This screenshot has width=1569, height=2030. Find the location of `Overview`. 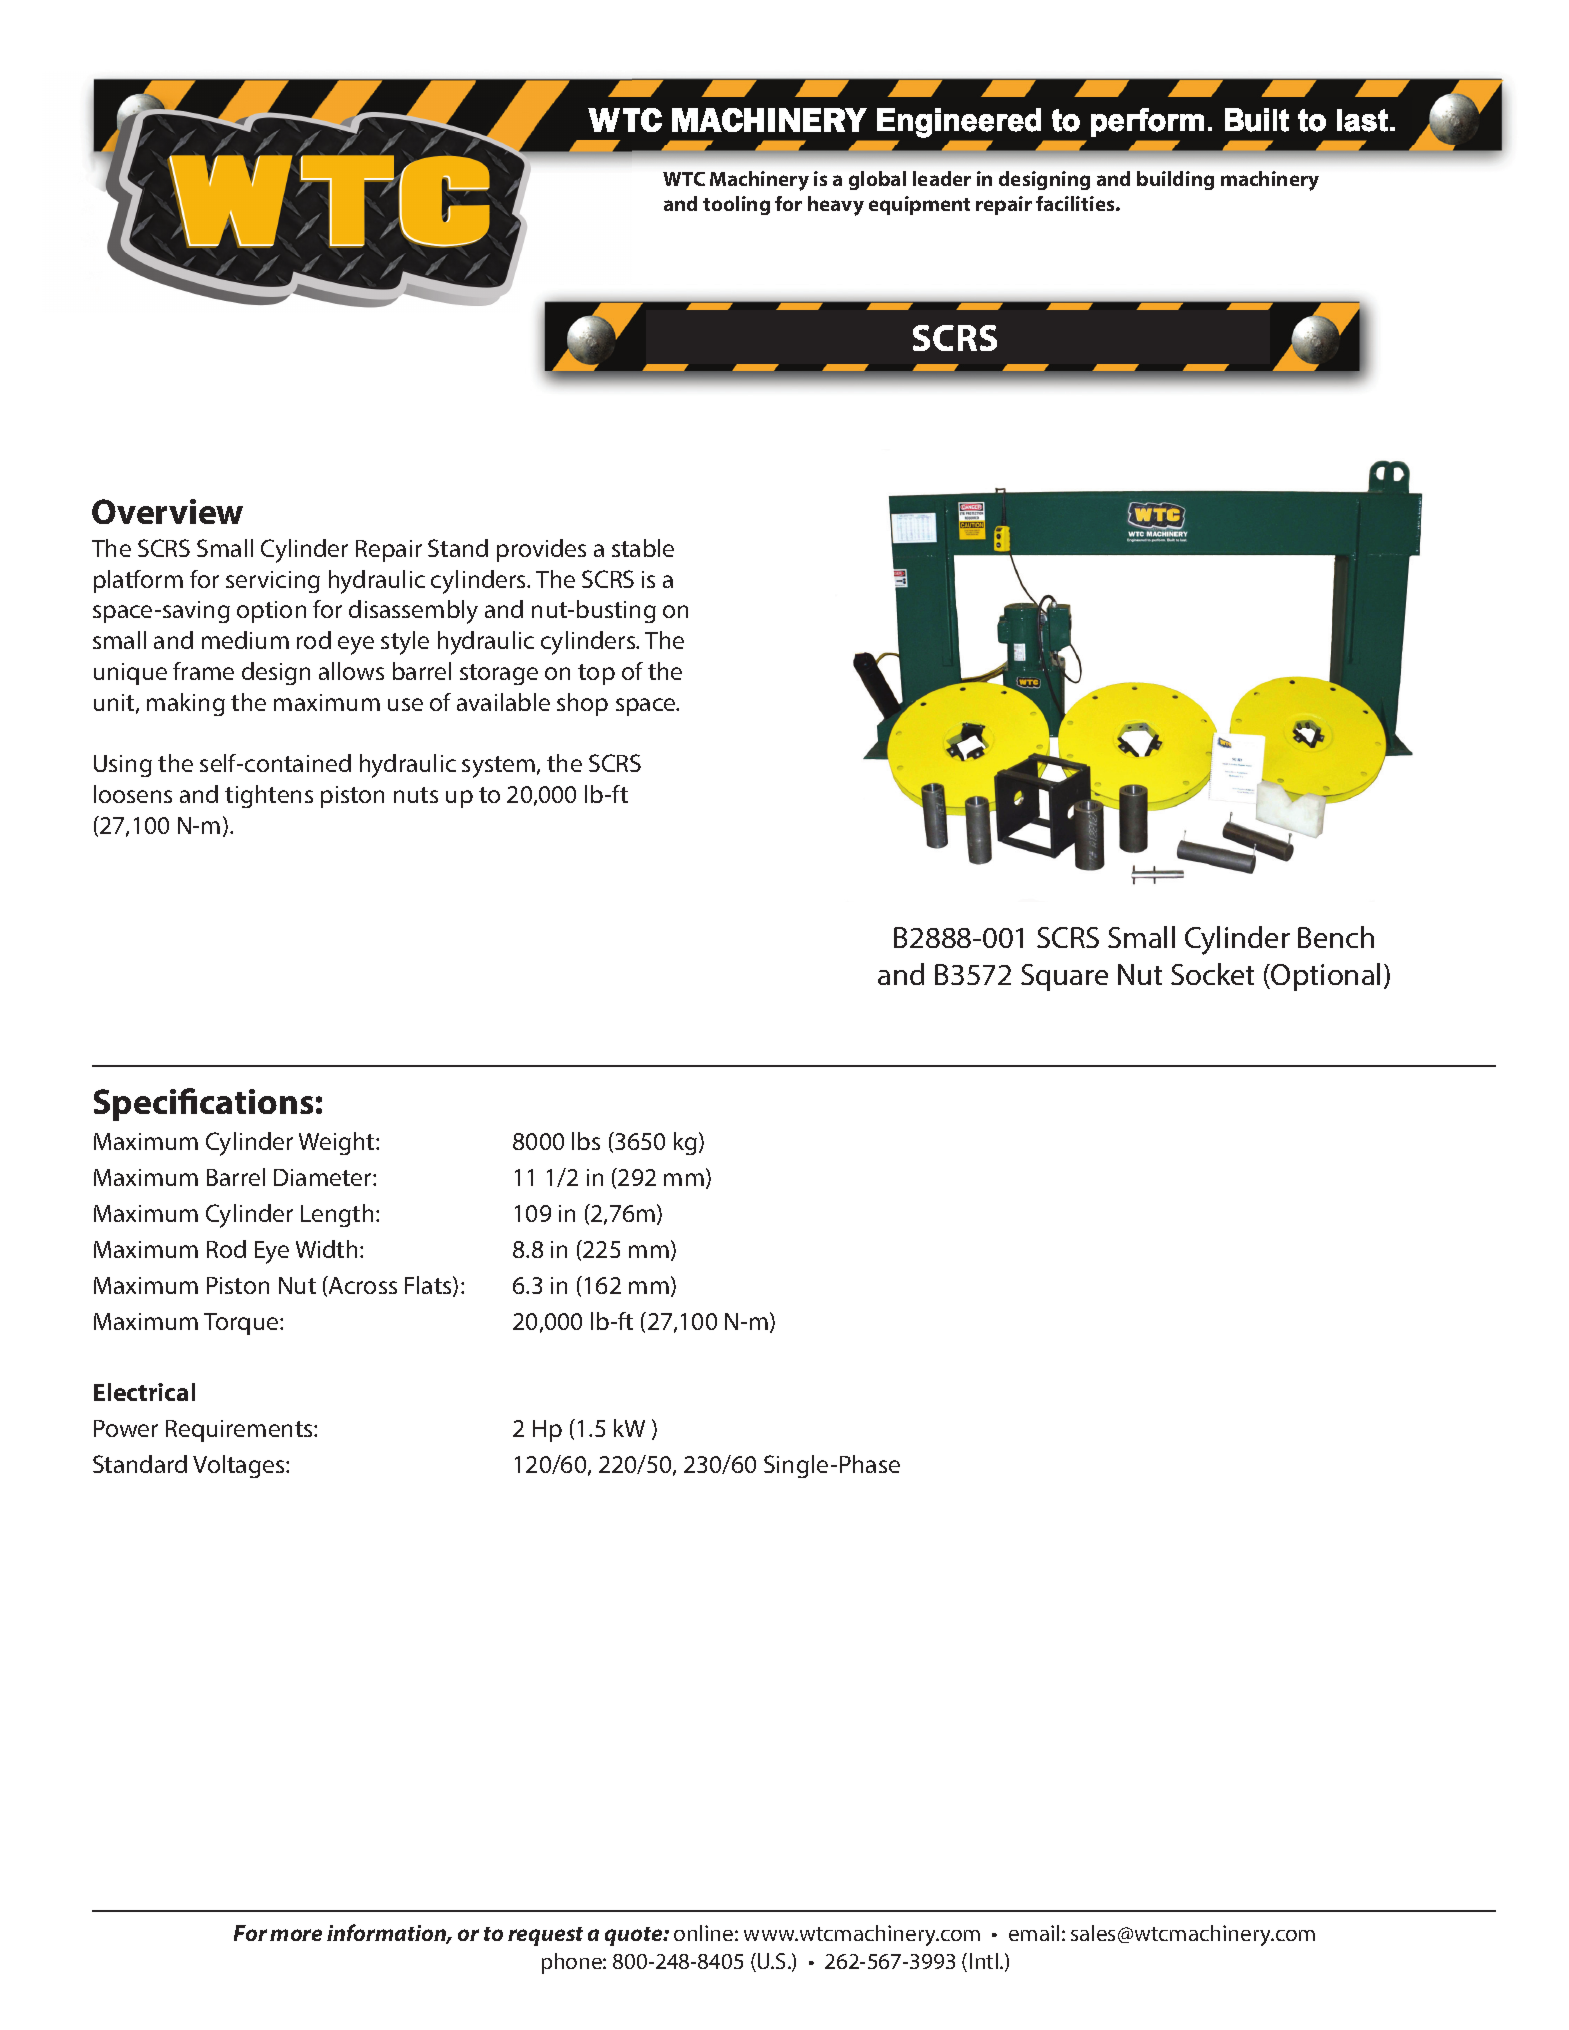

Overview is located at coordinates (167, 511).
